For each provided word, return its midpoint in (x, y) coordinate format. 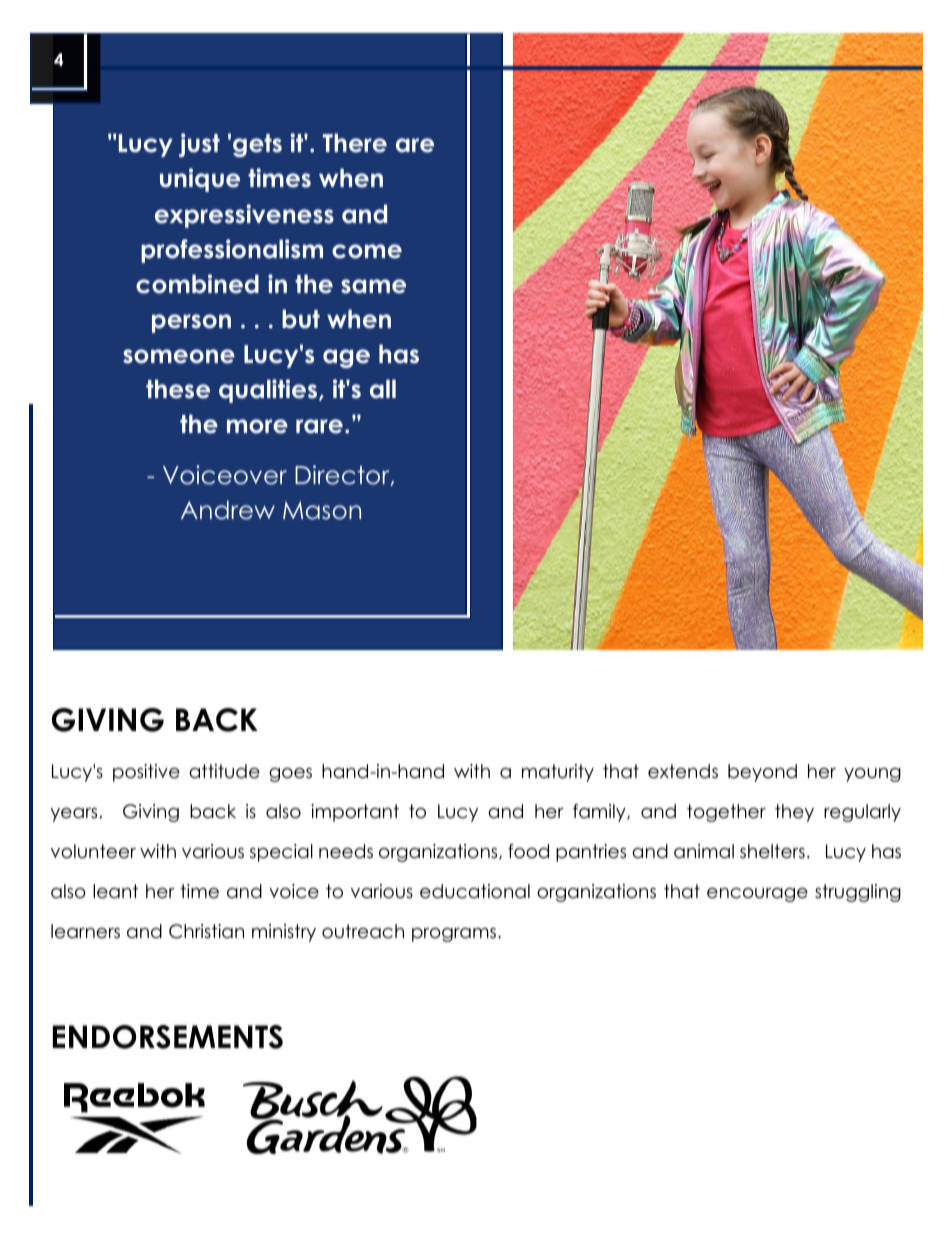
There (355, 143)
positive (146, 773)
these (178, 389)
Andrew (228, 510)
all (383, 389)
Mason (322, 510)
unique (200, 180)
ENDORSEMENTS (168, 1037)
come (367, 251)
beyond (762, 773)
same (373, 286)
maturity (558, 773)
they (794, 813)
